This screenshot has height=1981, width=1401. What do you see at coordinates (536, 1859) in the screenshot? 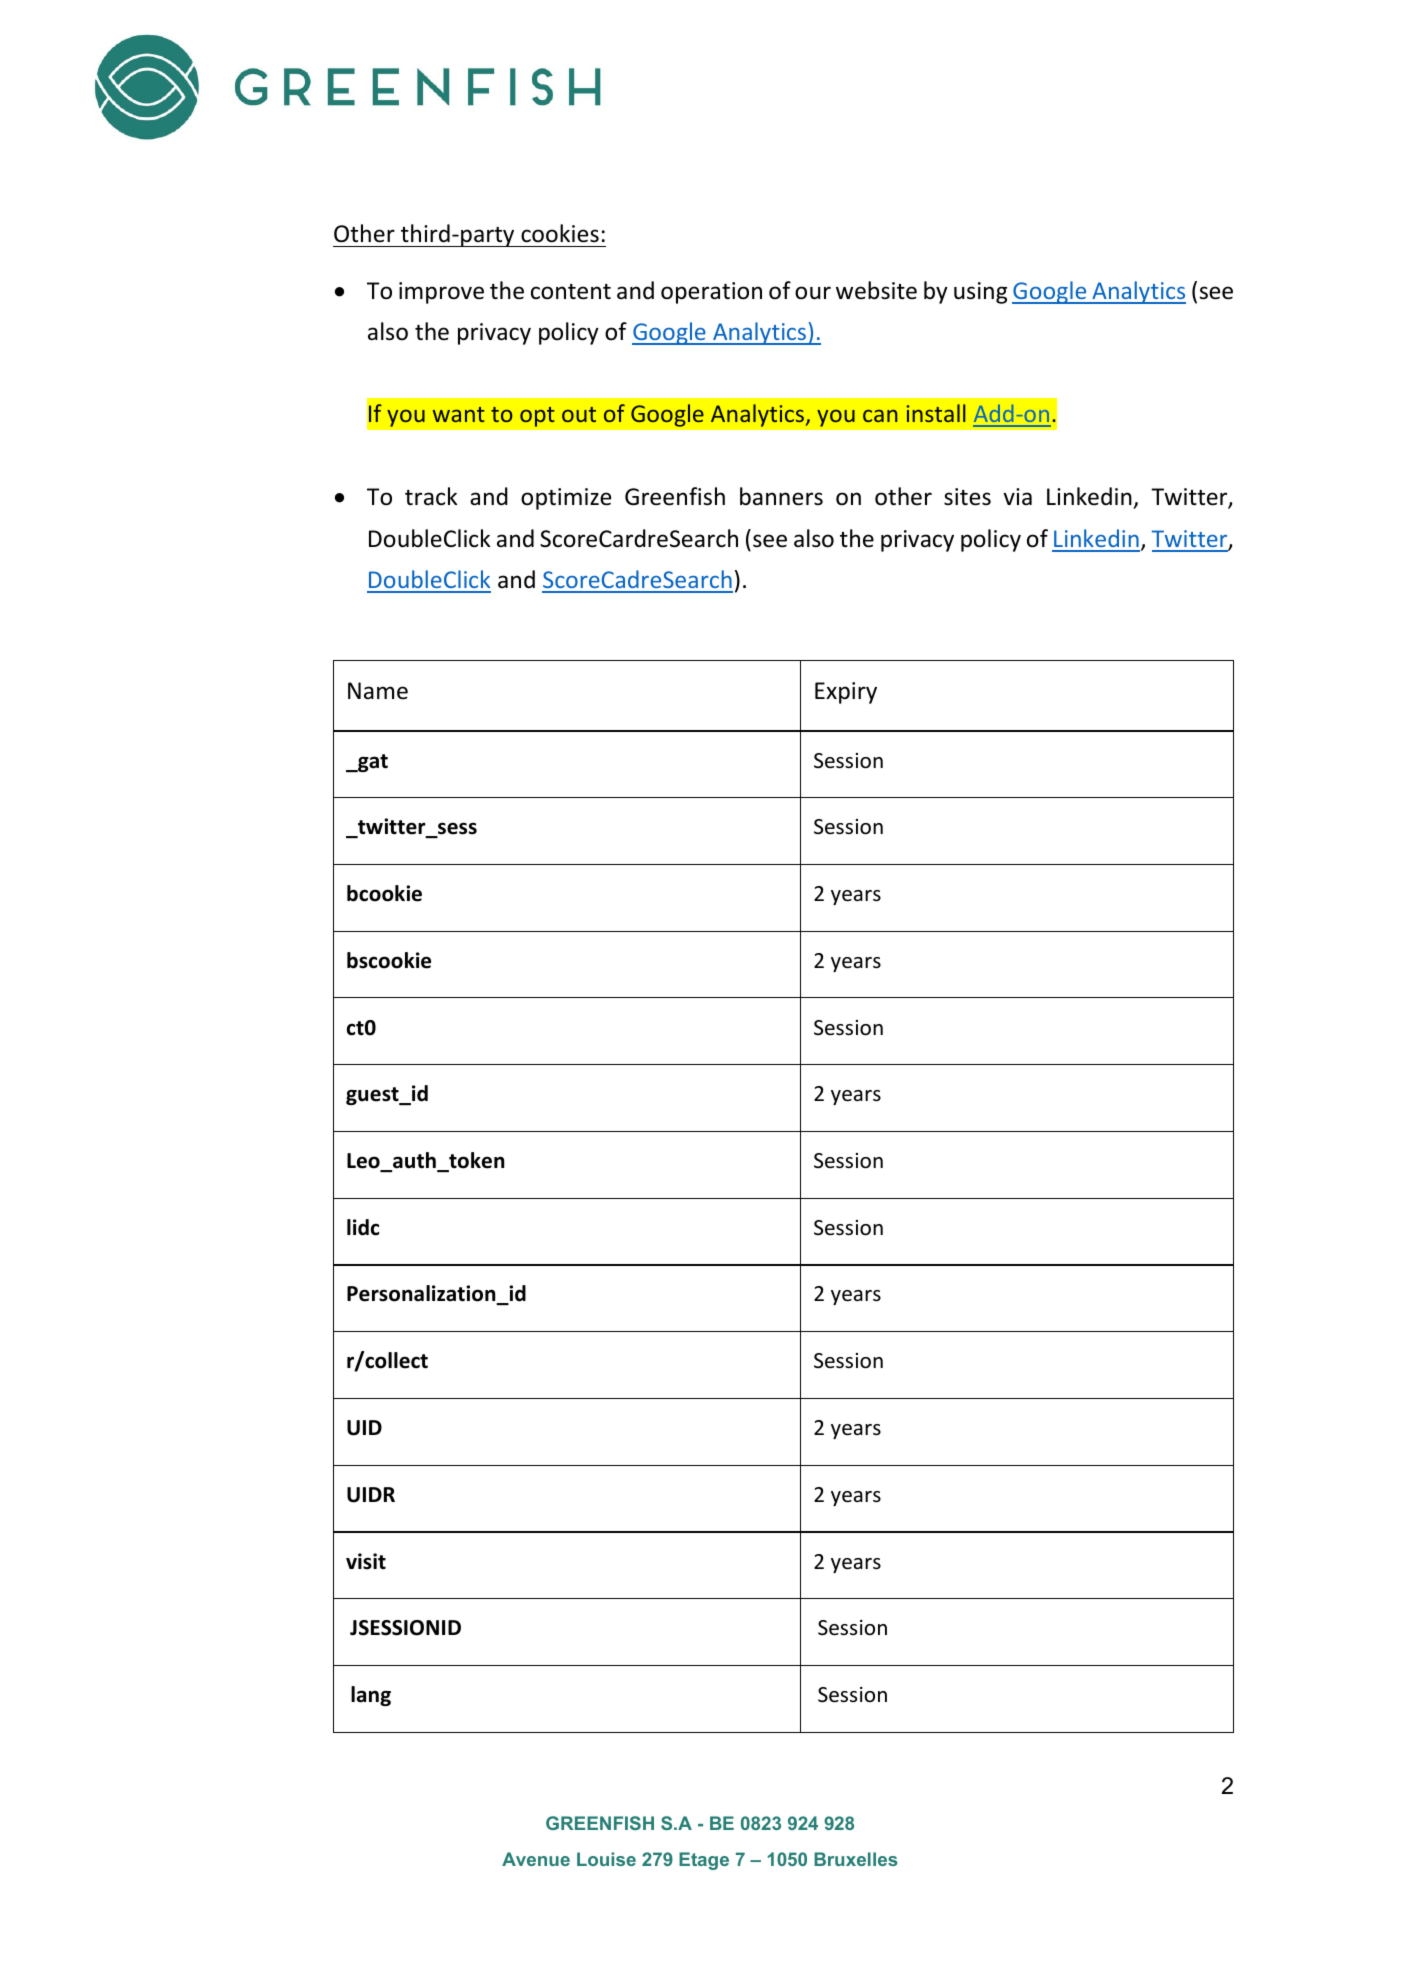
I see `Avenue` at bounding box center [536, 1859].
